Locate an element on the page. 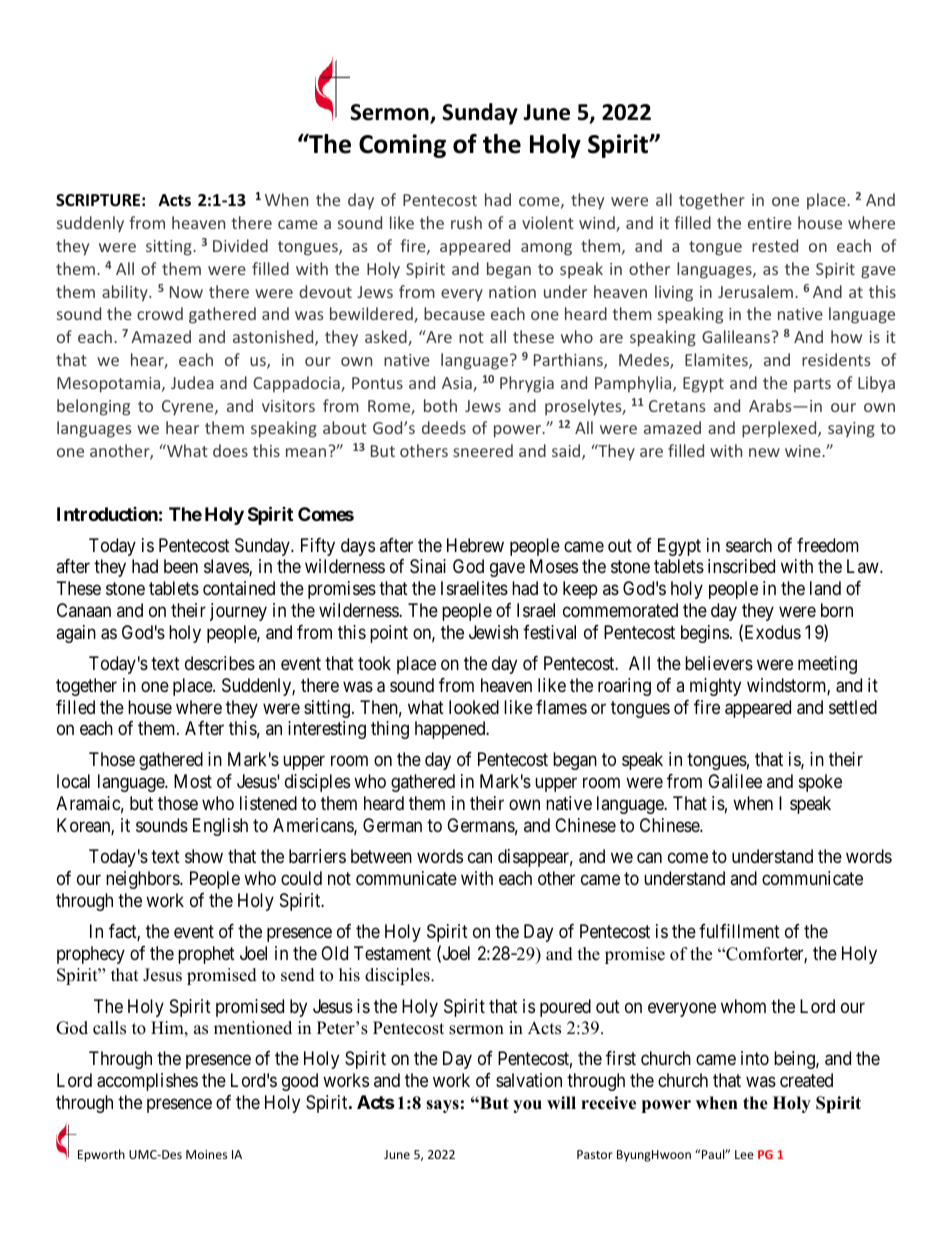 Image resolution: width=952 pixels, height=1233 pixels. Cyrene is located at coordinates (189, 408).
